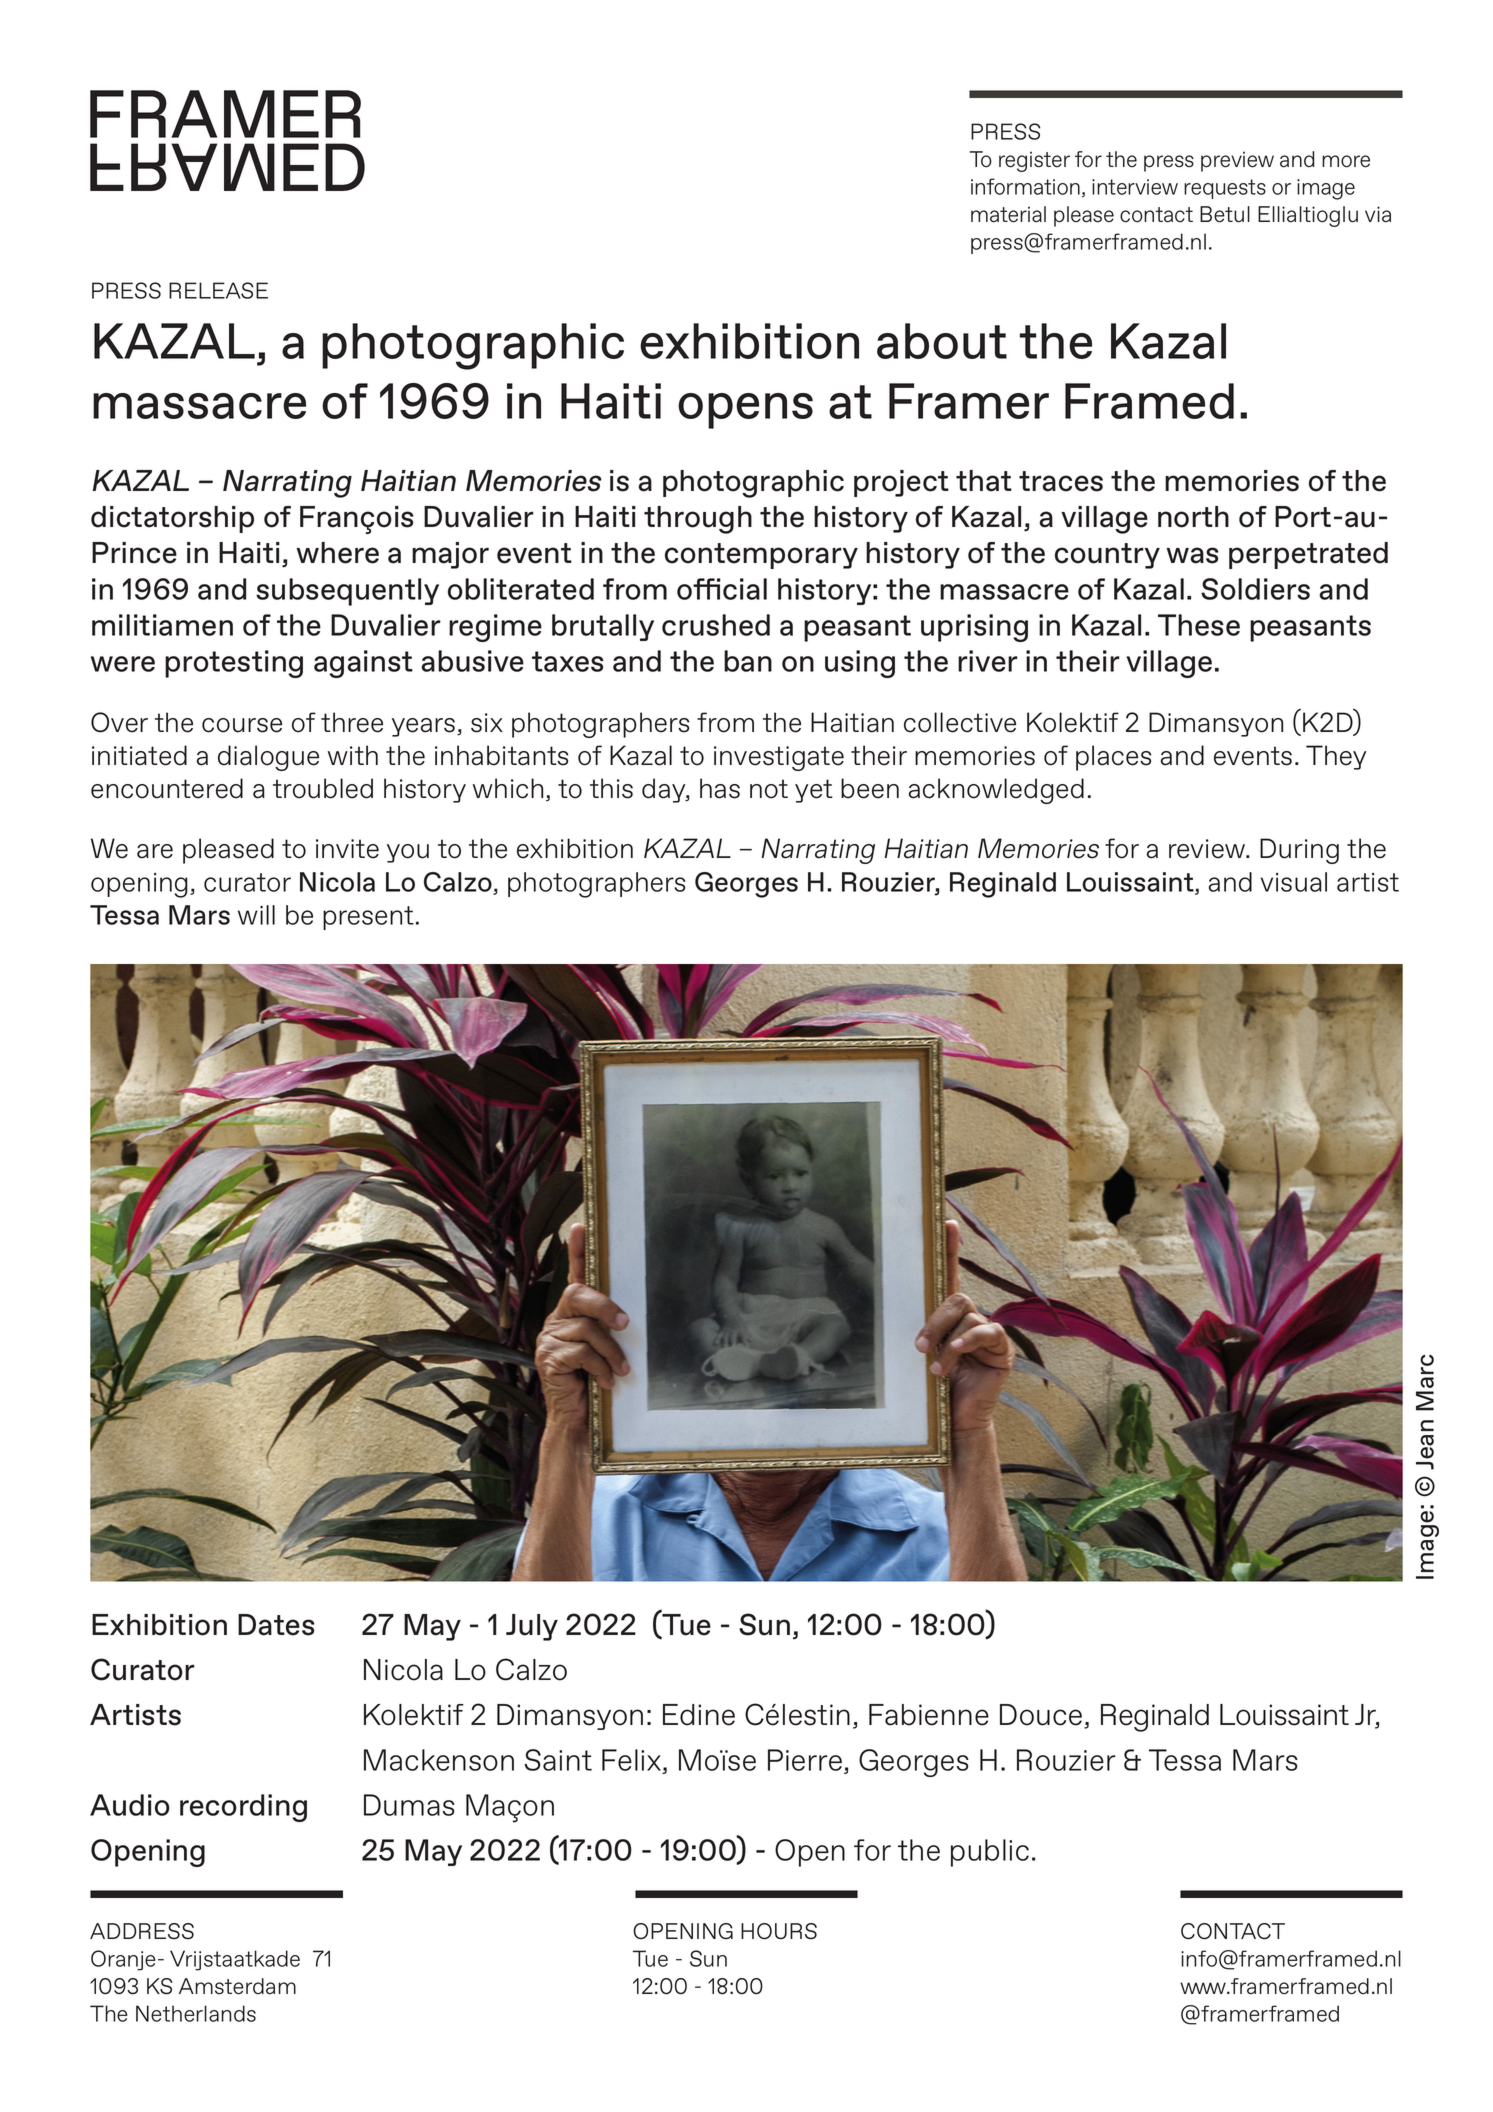  I want to click on HOURS, so click(779, 1931).
